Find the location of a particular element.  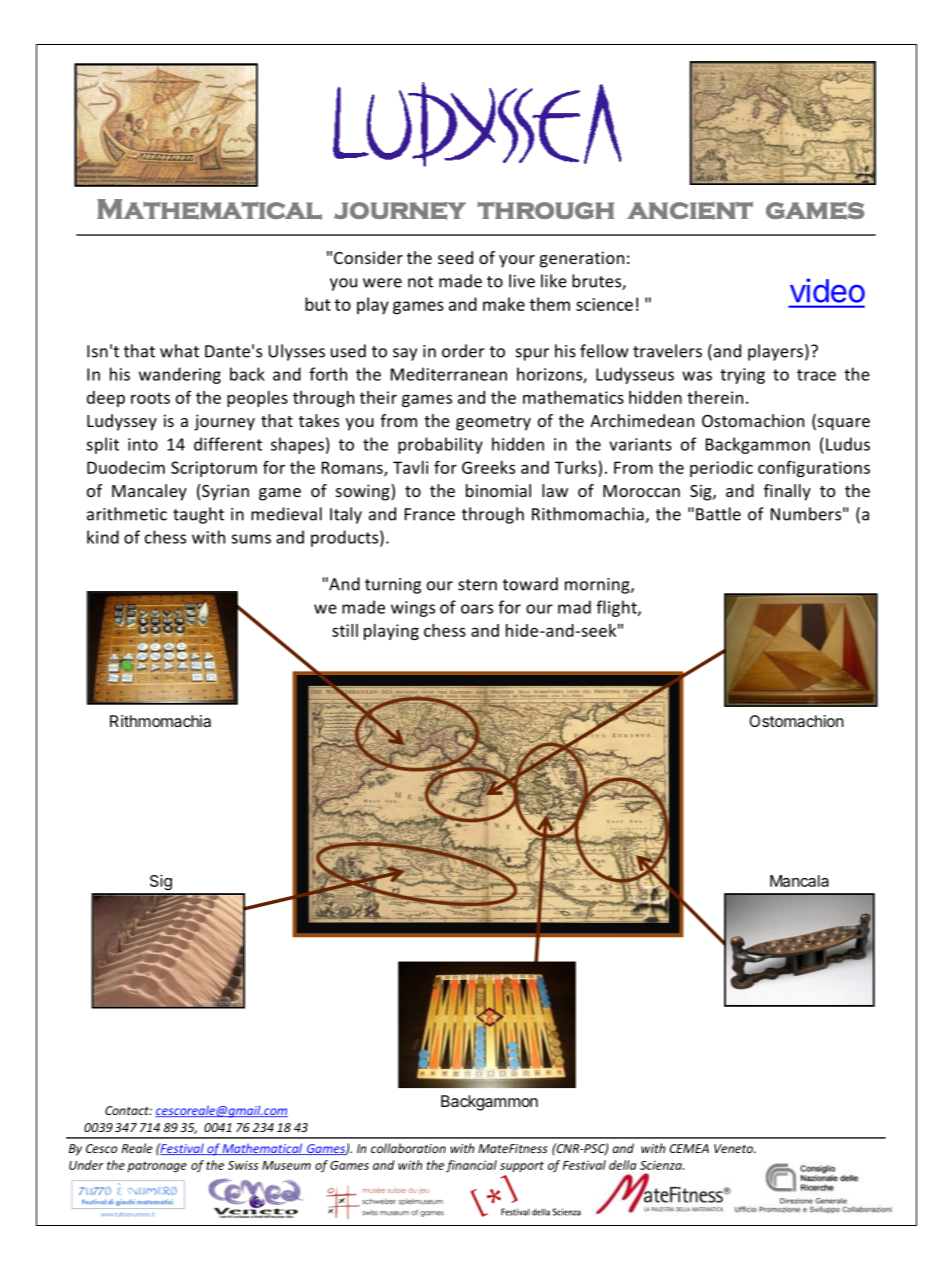

what is located at coordinates (179, 351).
